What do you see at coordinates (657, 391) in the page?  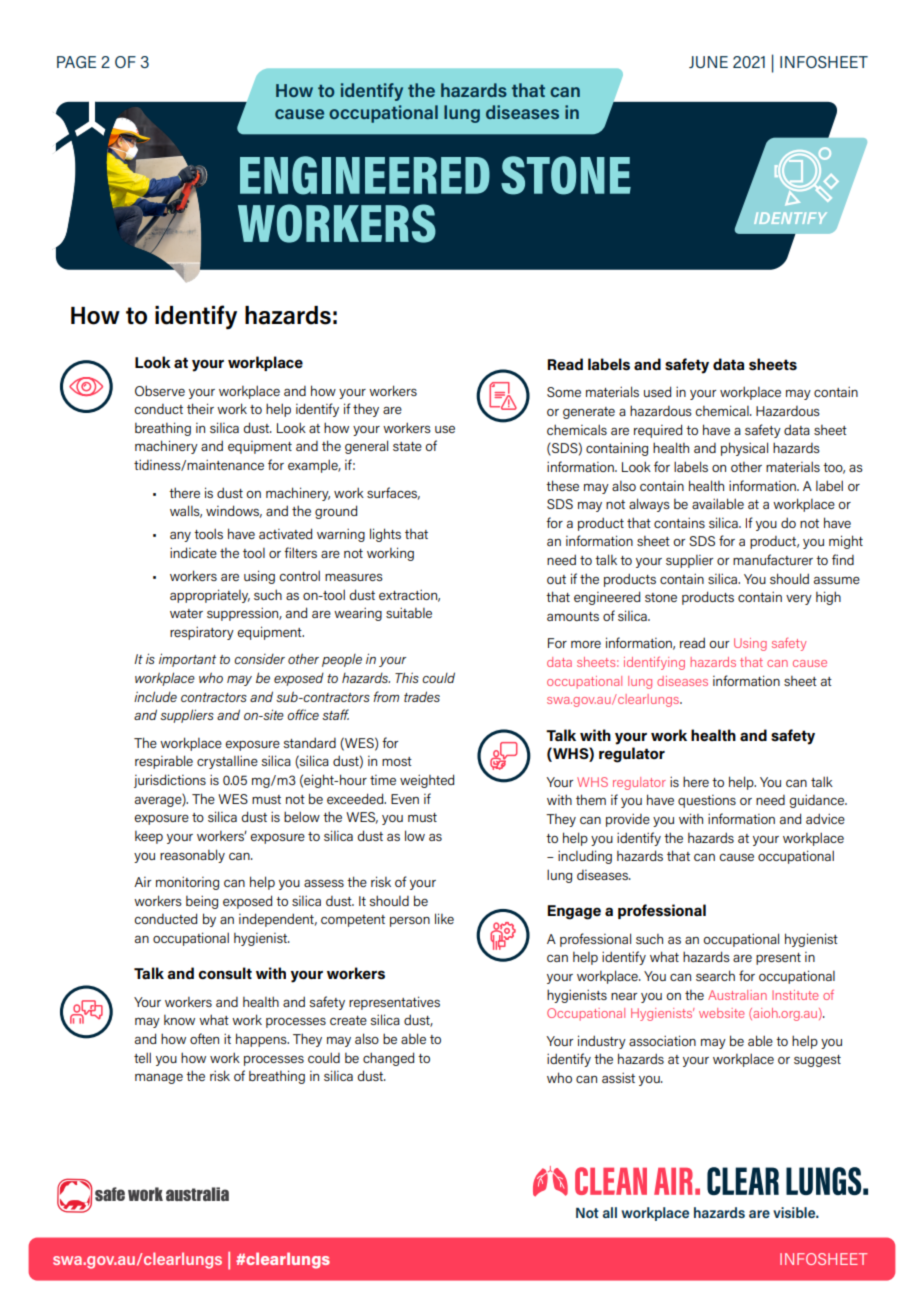 I see `used` at bounding box center [657, 391].
